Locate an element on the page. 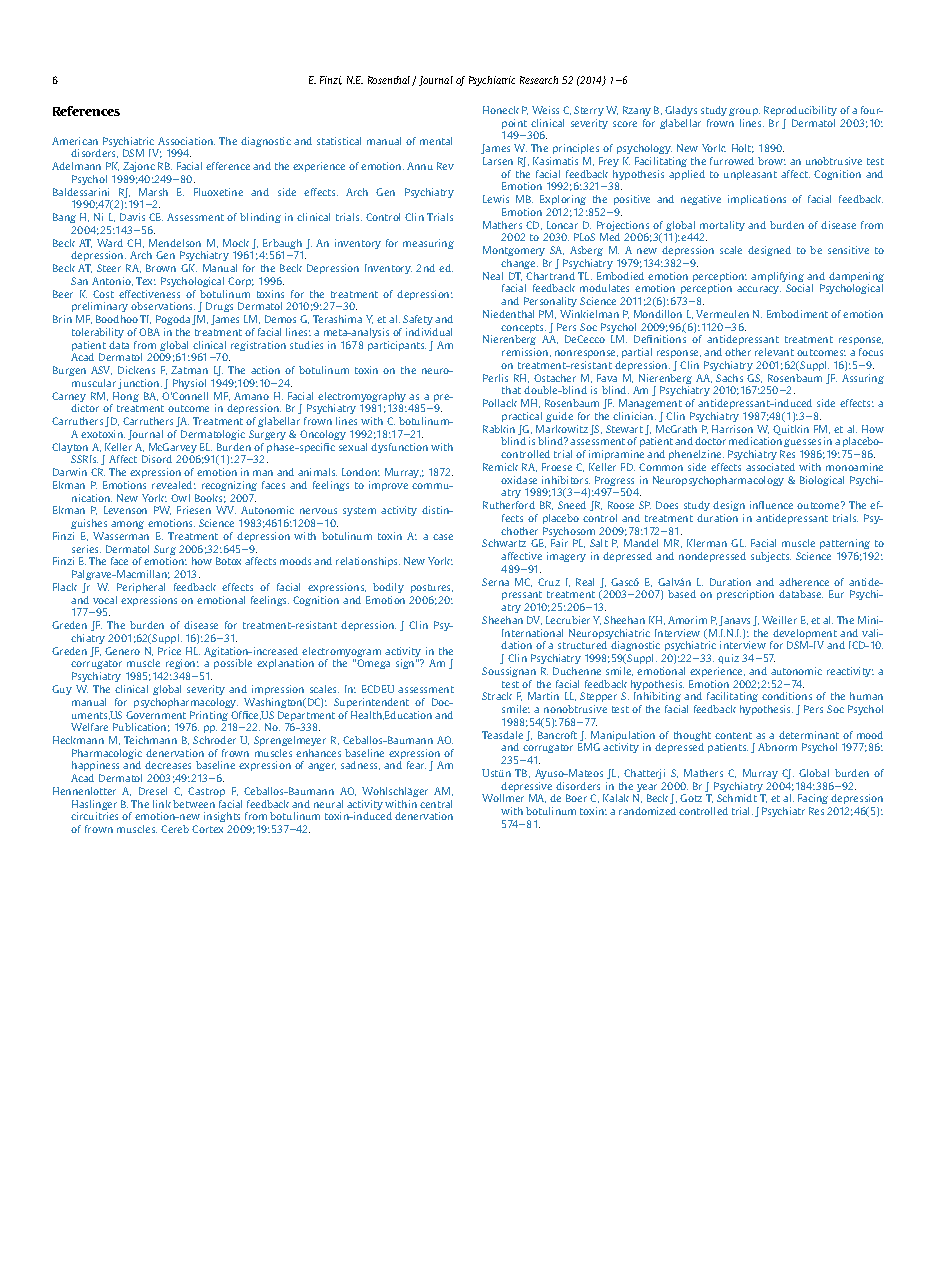 The height and width of the document is (1270, 952). adherence is located at coordinates (804, 582).
